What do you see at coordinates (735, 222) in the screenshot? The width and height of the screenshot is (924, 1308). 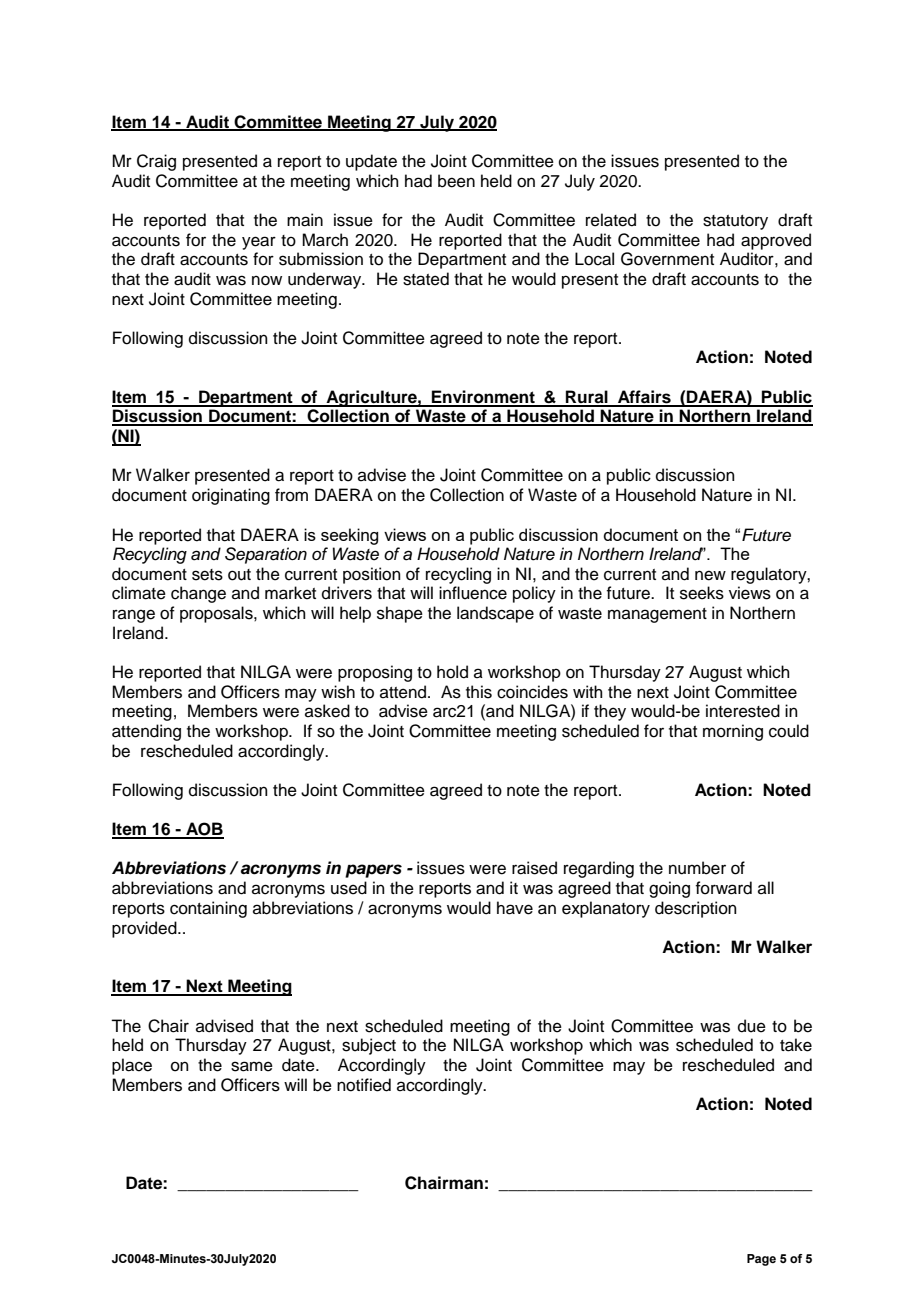 I see `statutory` at bounding box center [735, 222].
